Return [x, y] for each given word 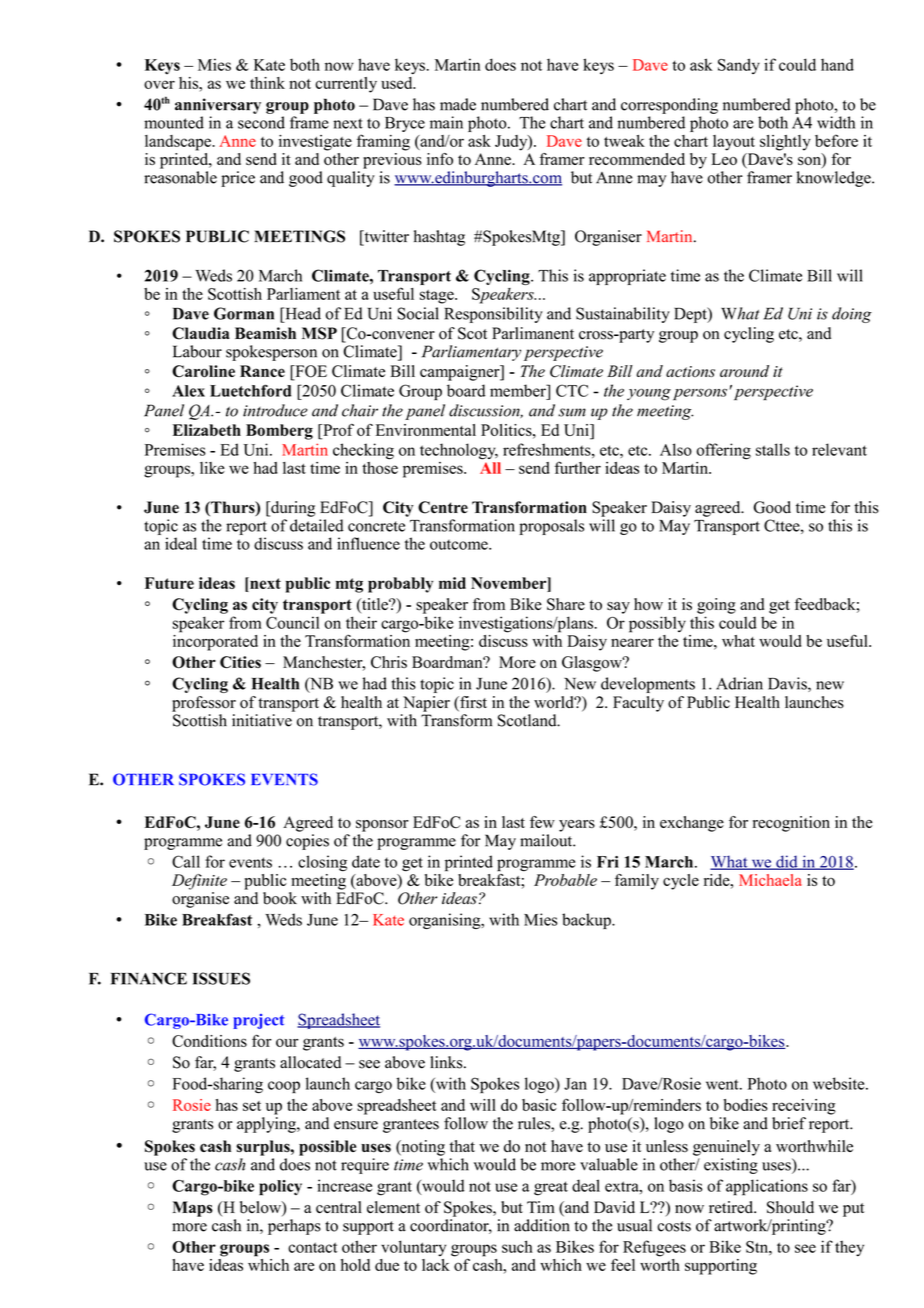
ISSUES [221, 978]
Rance [262, 371]
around [744, 371]
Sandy [739, 66]
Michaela [770, 880]
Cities [240, 662]
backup [587, 921]
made [458, 104]
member [519, 390]
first [472, 703]
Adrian [739, 683]
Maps [193, 1209]
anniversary [218, 106]
